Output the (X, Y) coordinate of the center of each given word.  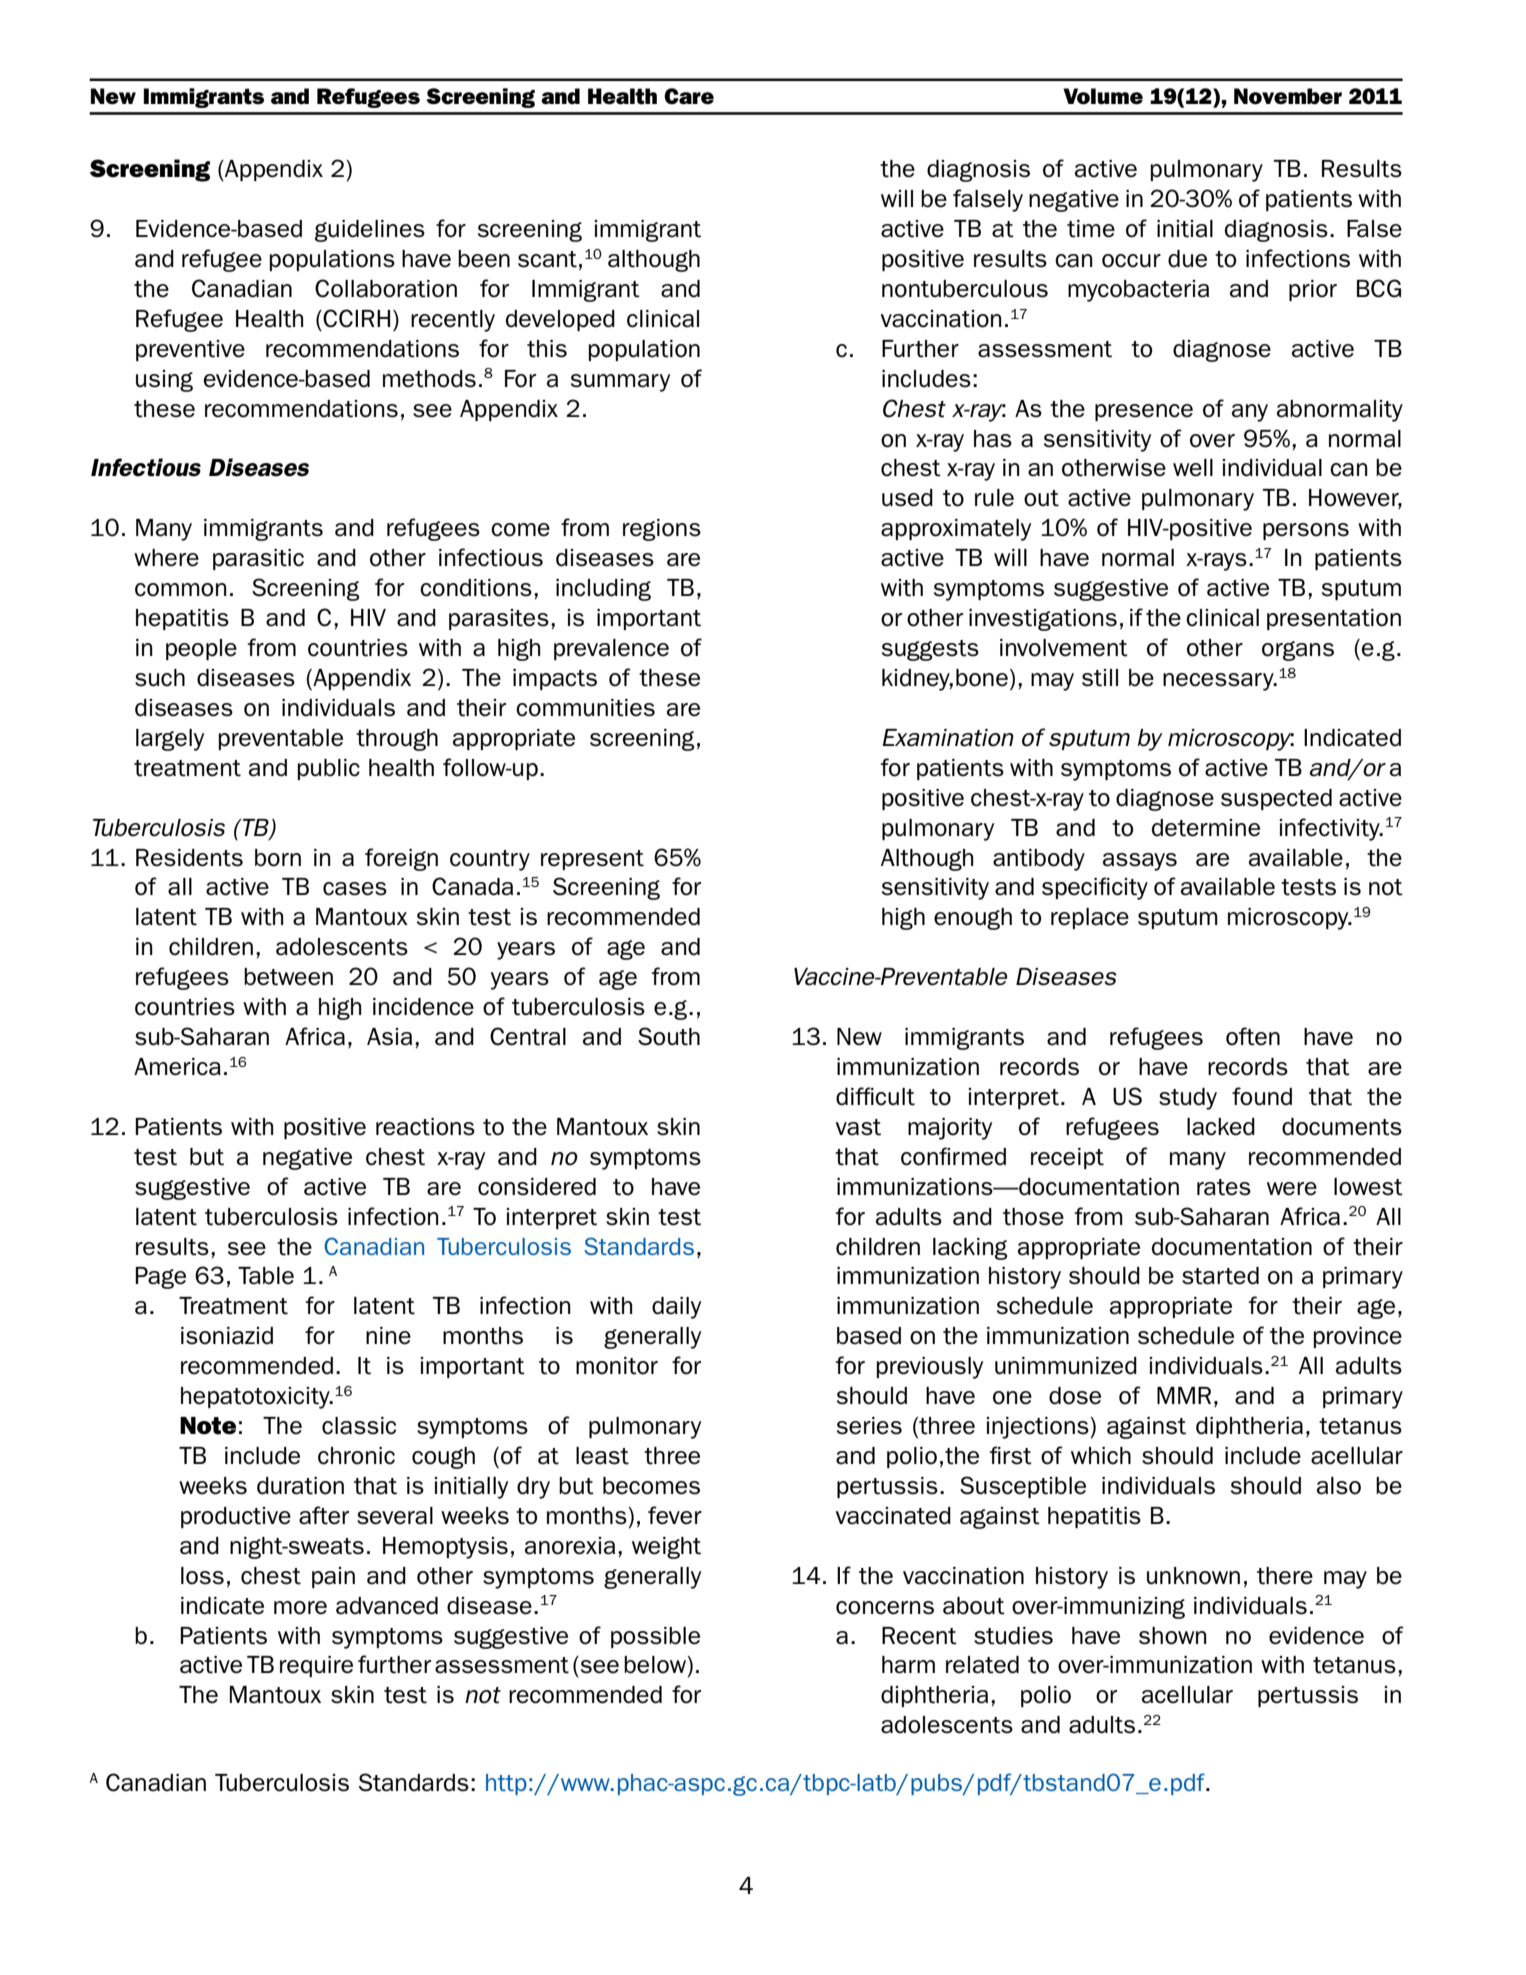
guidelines (370, 231)
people (201, 649)
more (300, 1608)
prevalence (611, 649)
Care (689, 96)
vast (858, 1127)
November (1288, 96)
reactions (425, 1127)
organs (1298, 651)
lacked (1221, 1127)
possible (655, 1637)
